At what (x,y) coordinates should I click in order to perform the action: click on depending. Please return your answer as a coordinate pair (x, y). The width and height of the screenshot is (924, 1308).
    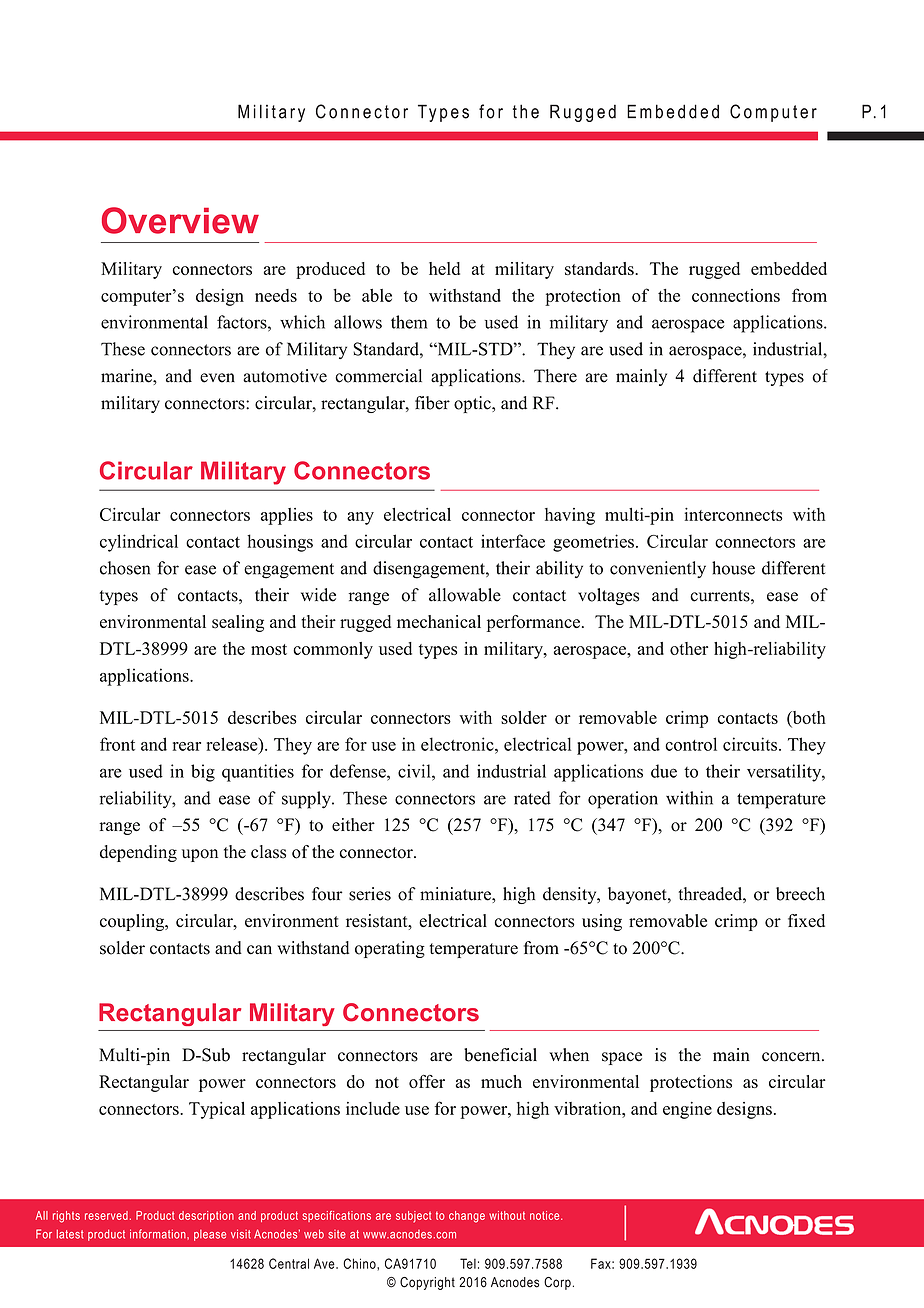
    Looking at the image, I should click on (138, 853).
